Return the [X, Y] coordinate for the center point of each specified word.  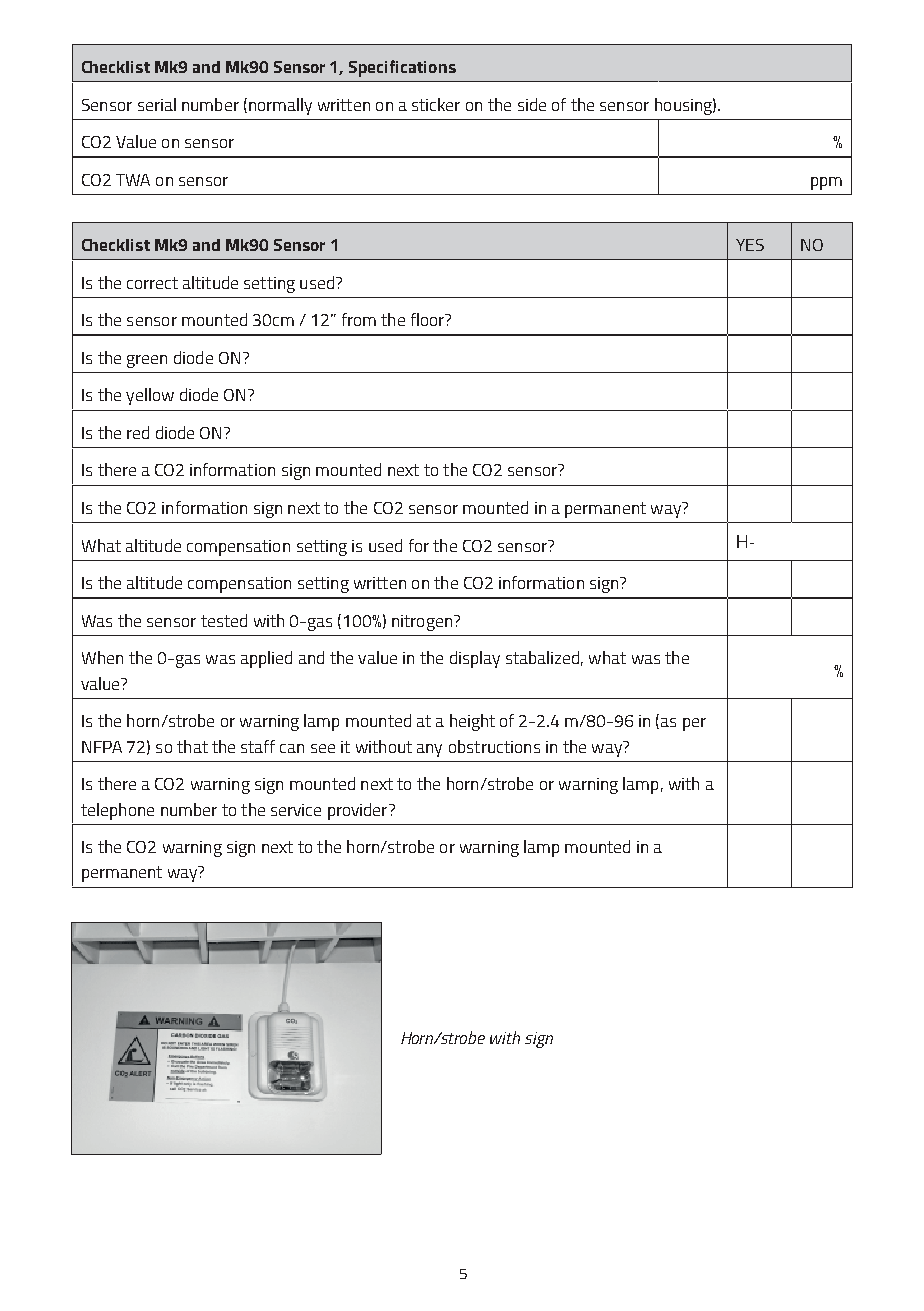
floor [429, 319]
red [138, 432]
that [192, 746]
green [147, 361]
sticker [436, 104]
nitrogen [422, 623]
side [532, 104]
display [475, 659]
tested [224, 620]
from [359, 319]
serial [157, 104]
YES [750, 245]
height [472, 722]
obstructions [494, 746]
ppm [826, 183]
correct [152, 283]
